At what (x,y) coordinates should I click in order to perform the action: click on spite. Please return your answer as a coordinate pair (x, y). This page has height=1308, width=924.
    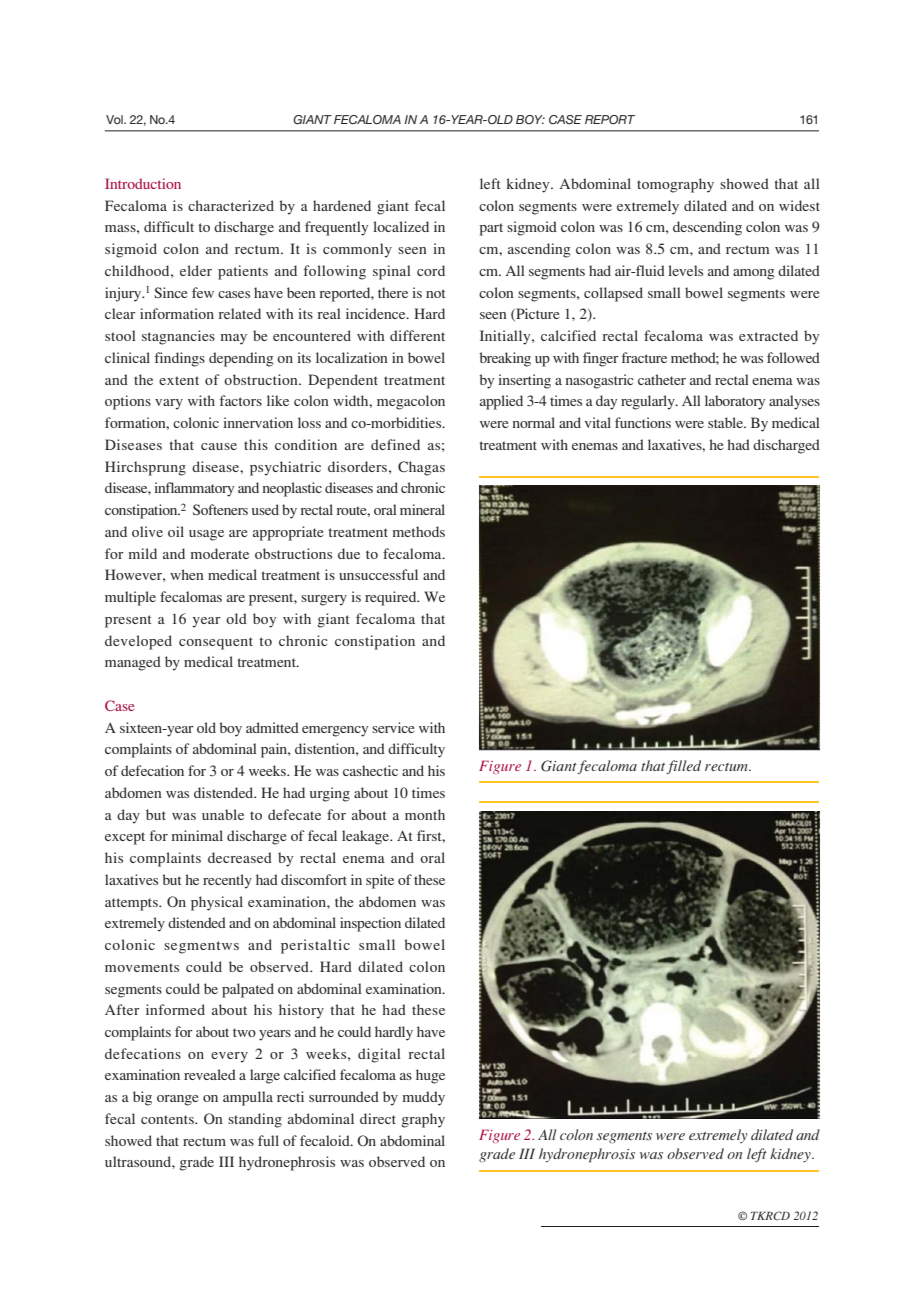
    Looking at the image, I should click on (380, 881).
